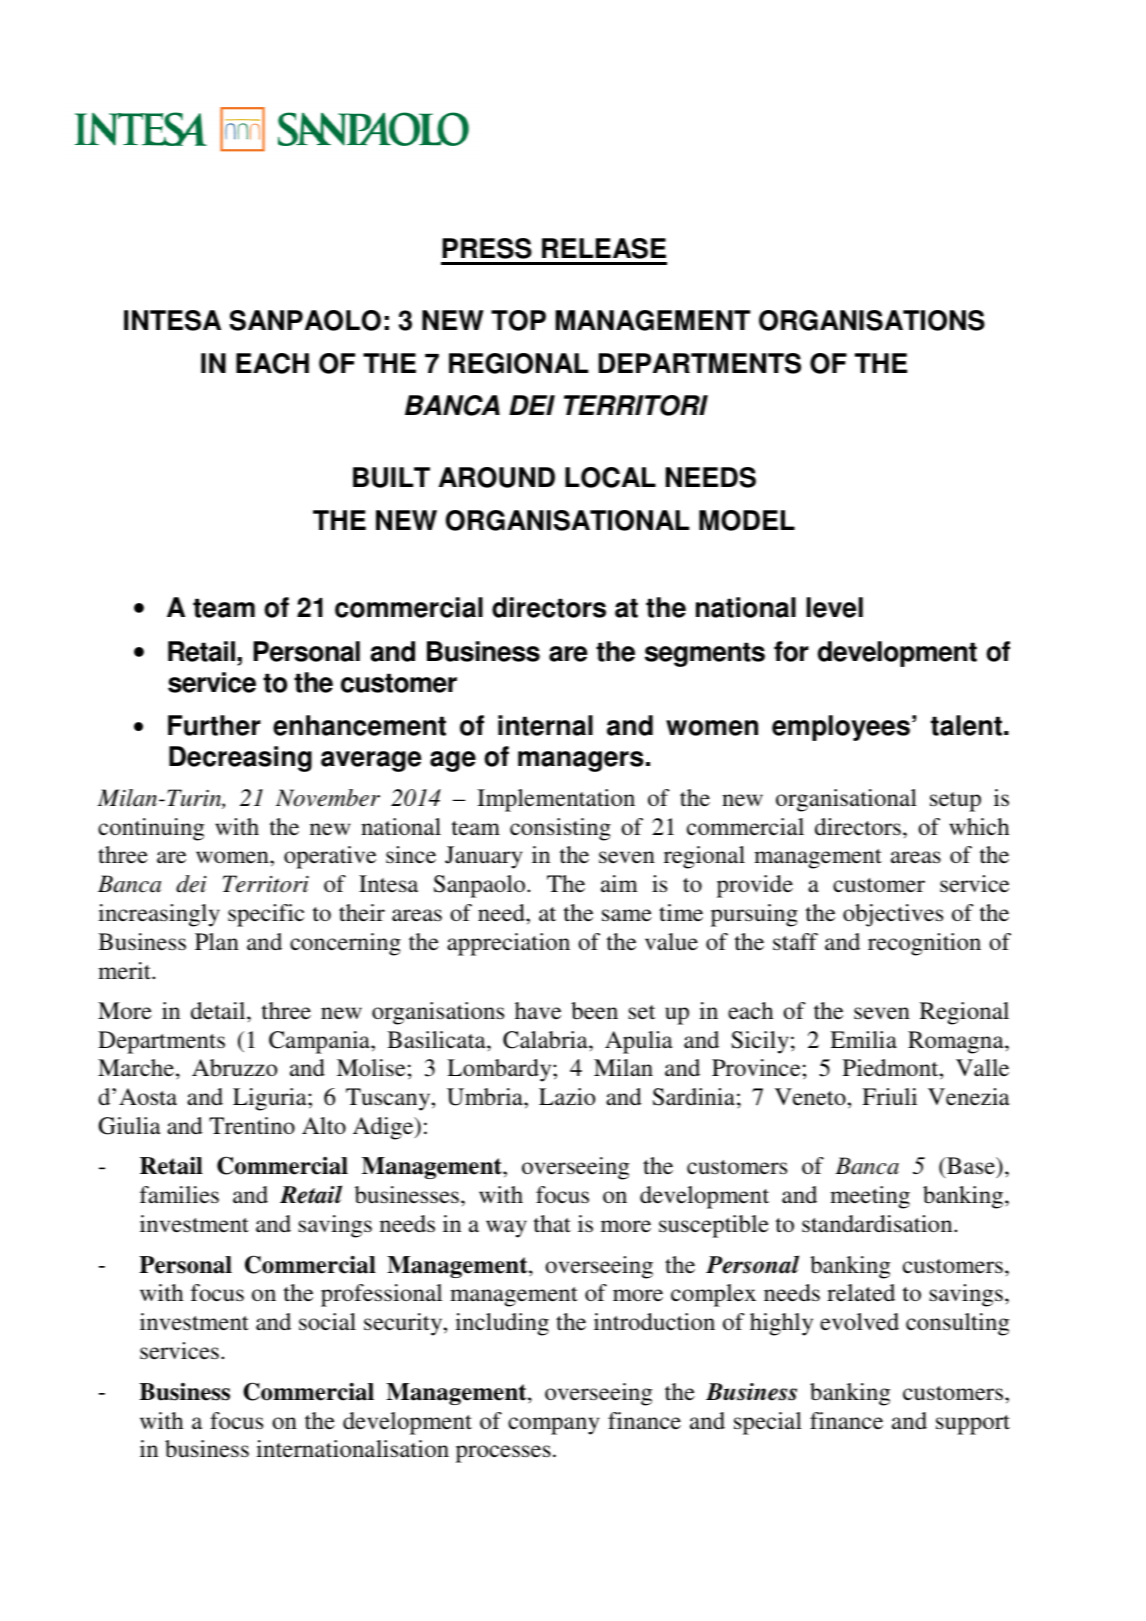  Describe the element at coordinates (553, 1426) in the screenshot. I see `company` at that location.
